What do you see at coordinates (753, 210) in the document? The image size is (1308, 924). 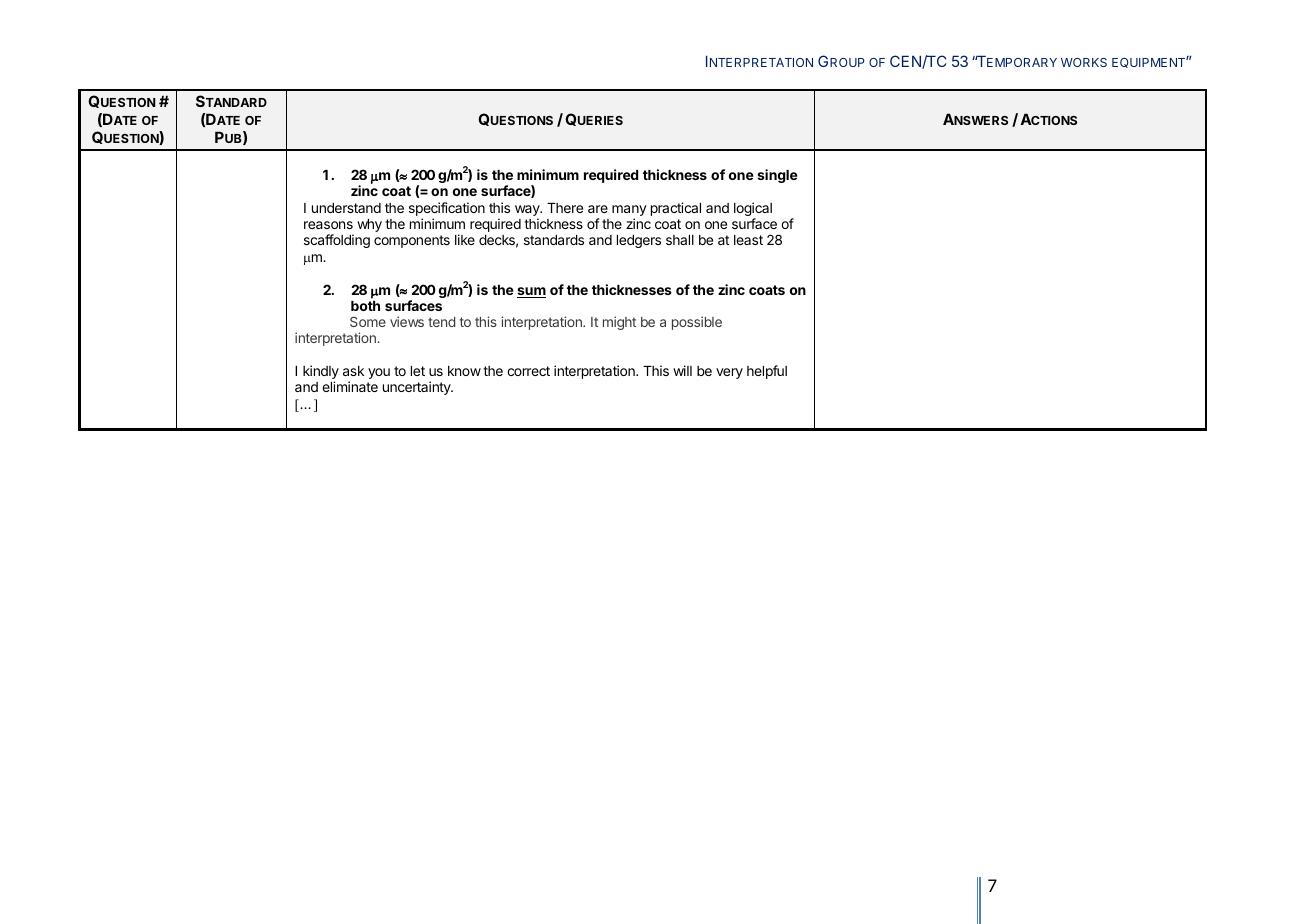 I see `logical` at bounding box center [753, 210].
